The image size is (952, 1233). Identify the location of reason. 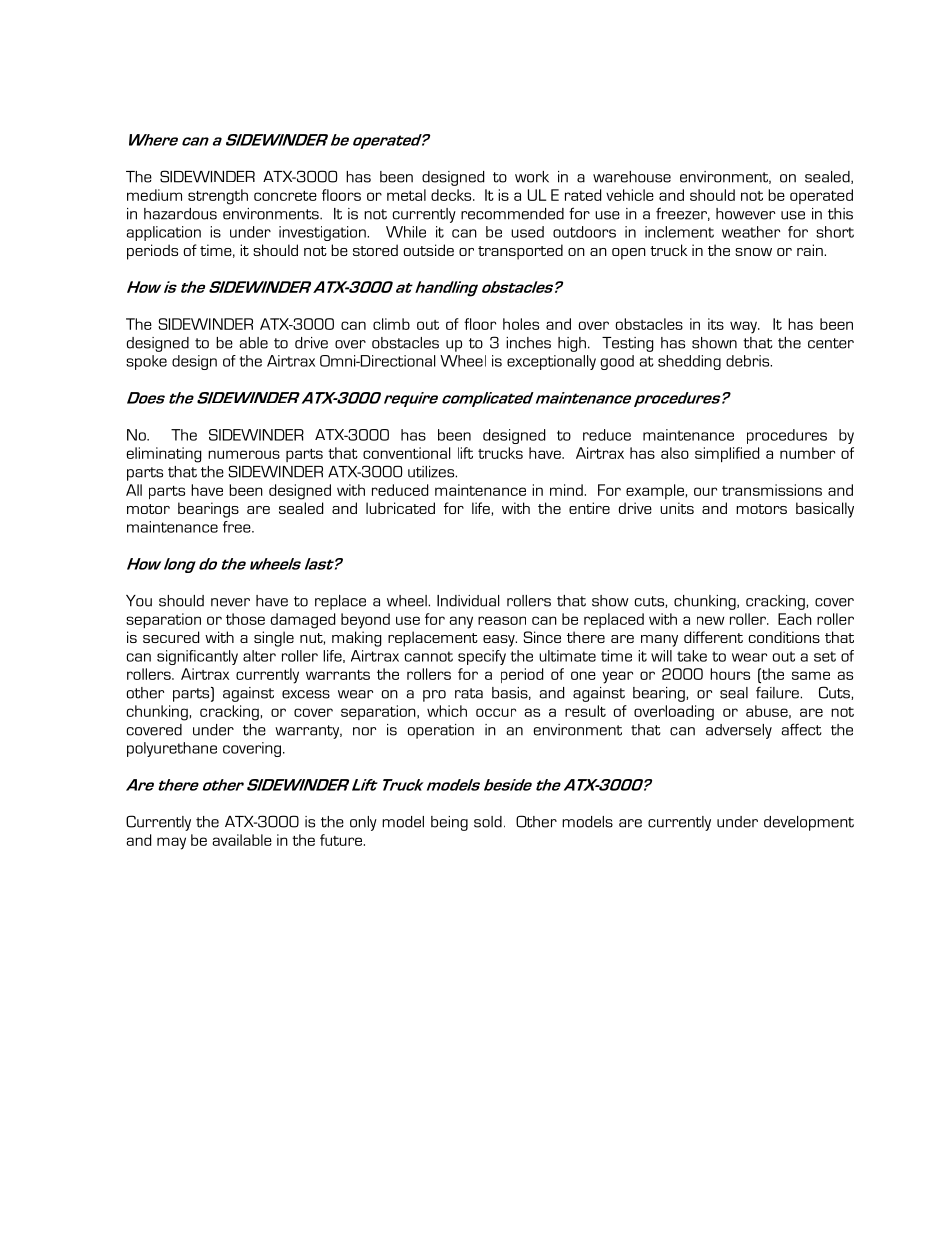
(502, 620).
